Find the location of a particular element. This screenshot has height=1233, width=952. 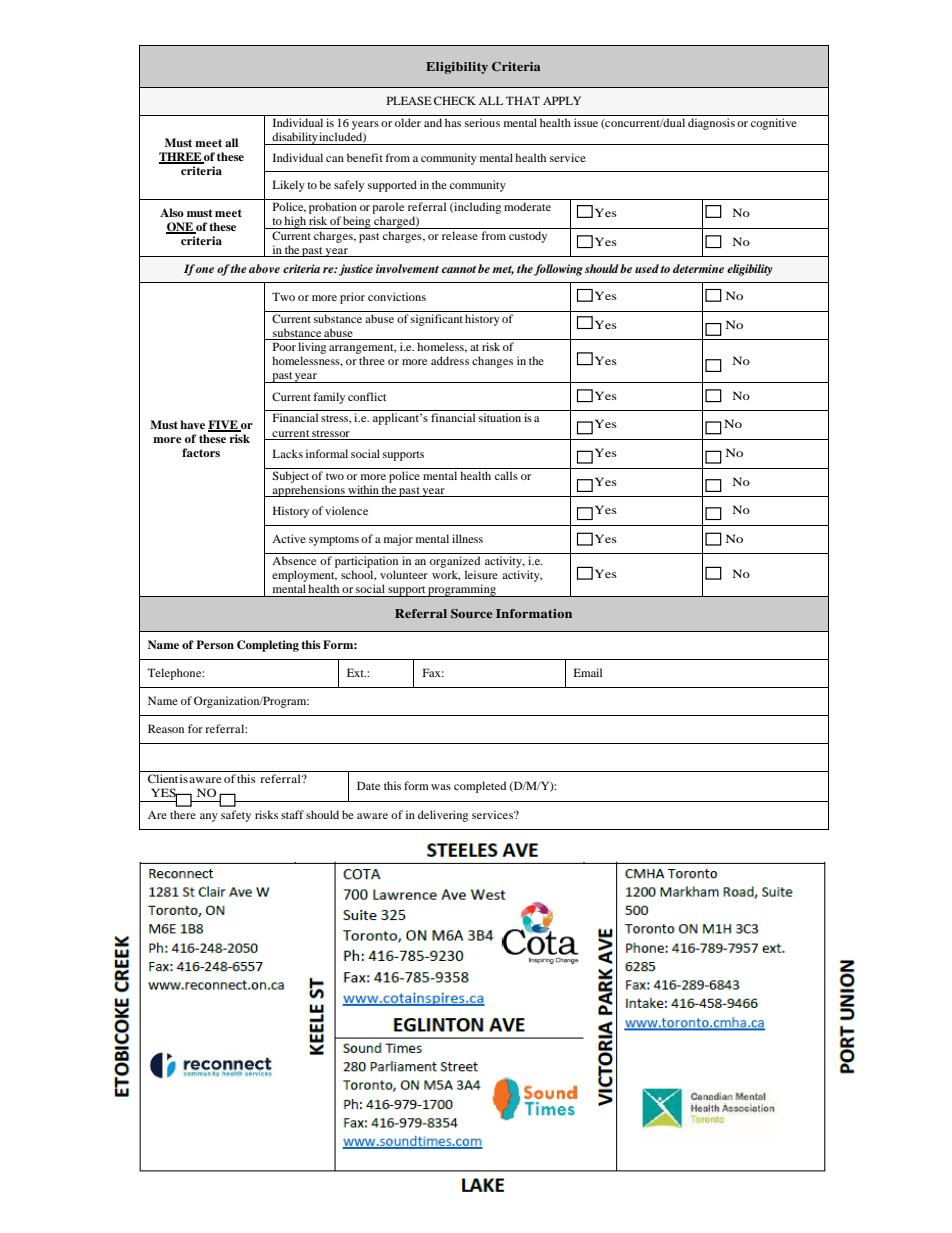

situation is located at coordinates (500, 417).
